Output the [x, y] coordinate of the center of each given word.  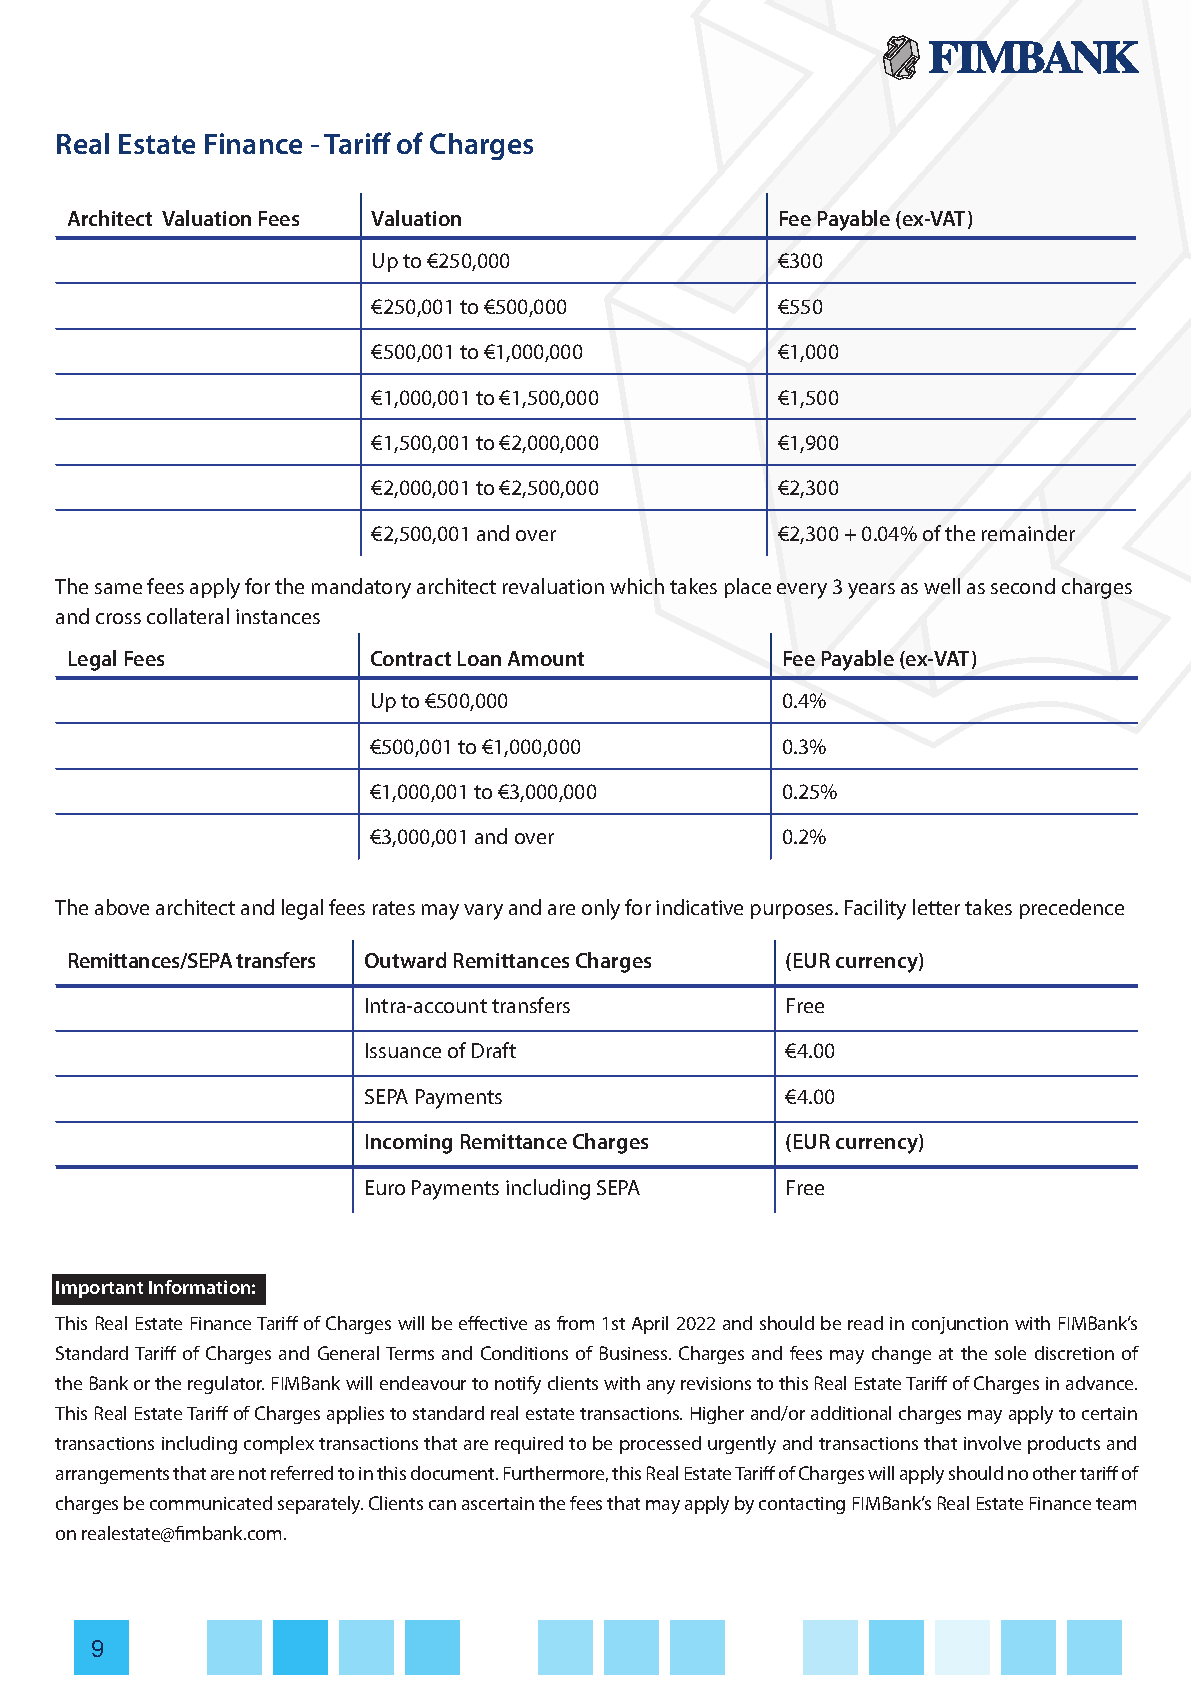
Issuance [403, 1050]
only [601, 909]
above [122, 907]
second [1023, 586]
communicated [211, 1503]
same [118, 588]
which [637, 586]
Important [99, 1289]
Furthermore [556, 1474]
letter [936, 907]
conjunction [960, 1325]
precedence [1072, 909]
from [575, 1323]
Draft [494, 1050]
